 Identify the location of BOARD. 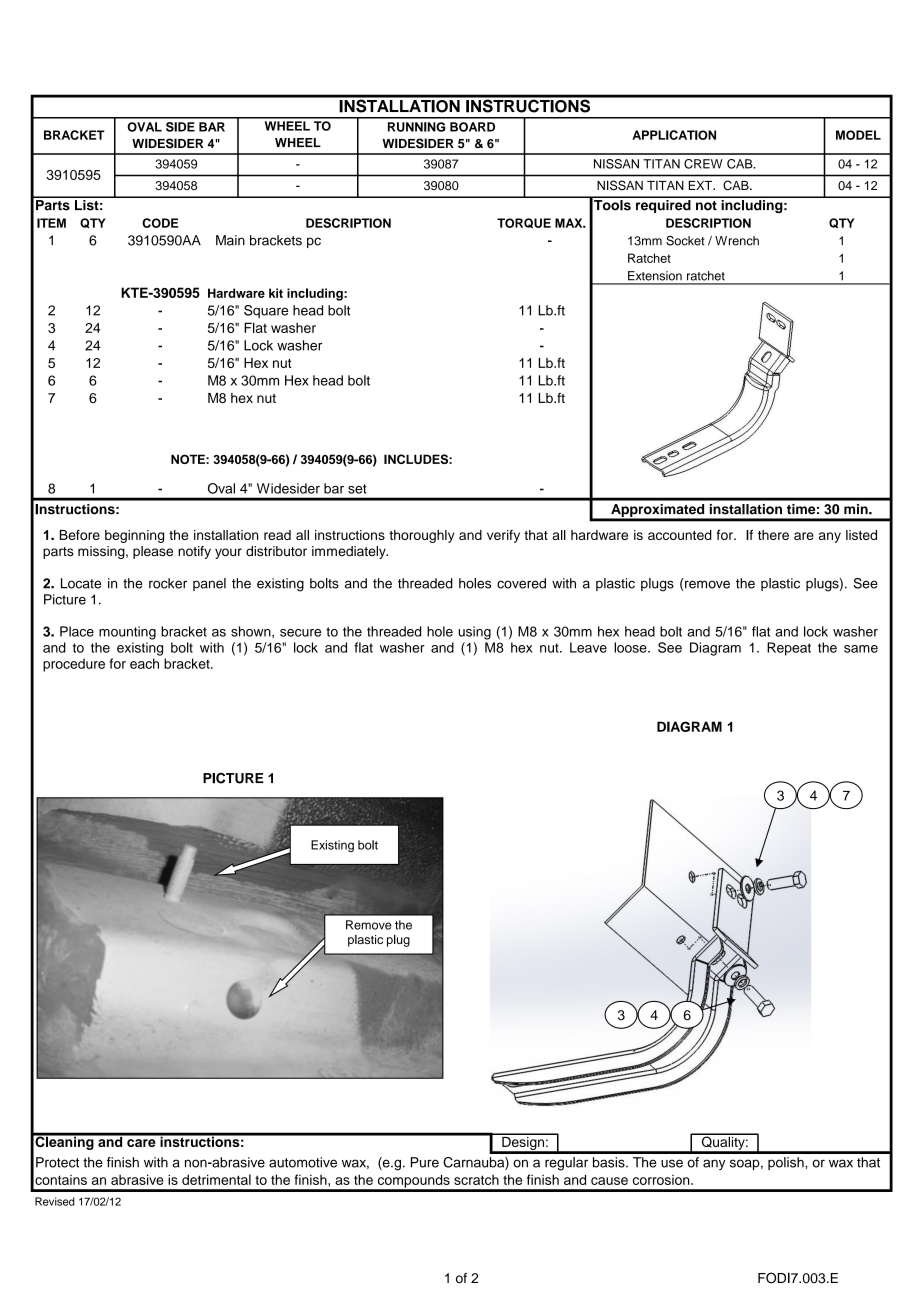
(472, 127).
